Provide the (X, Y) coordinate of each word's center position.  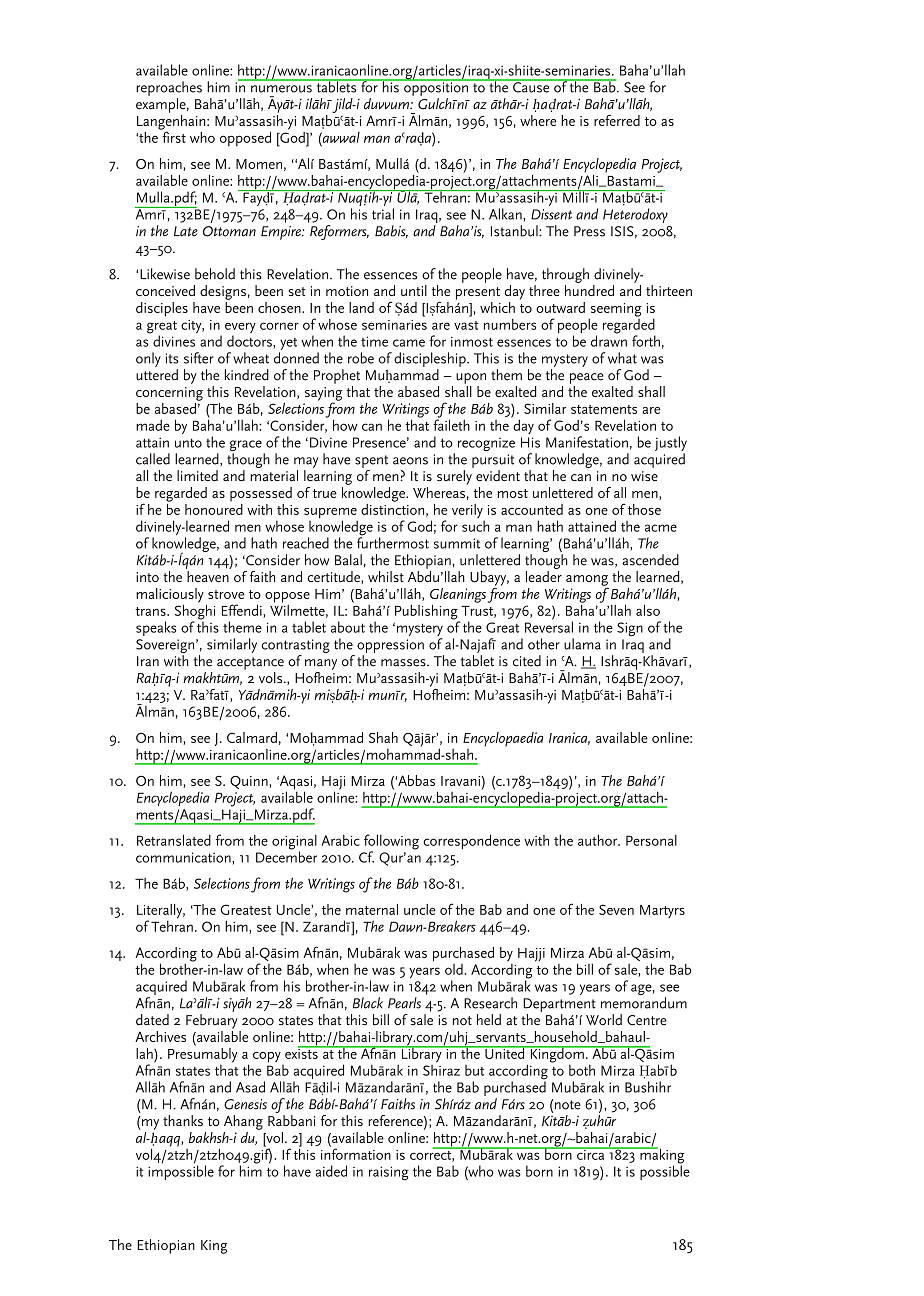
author (599, 840)
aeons (410, 461)
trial (383, 214)
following (391, 843)
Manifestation (587, 442)
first (173, 136)
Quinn (250, 782)
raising (389, 1173)
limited (197, 476)
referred (617, 120)
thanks (183, 1120)
